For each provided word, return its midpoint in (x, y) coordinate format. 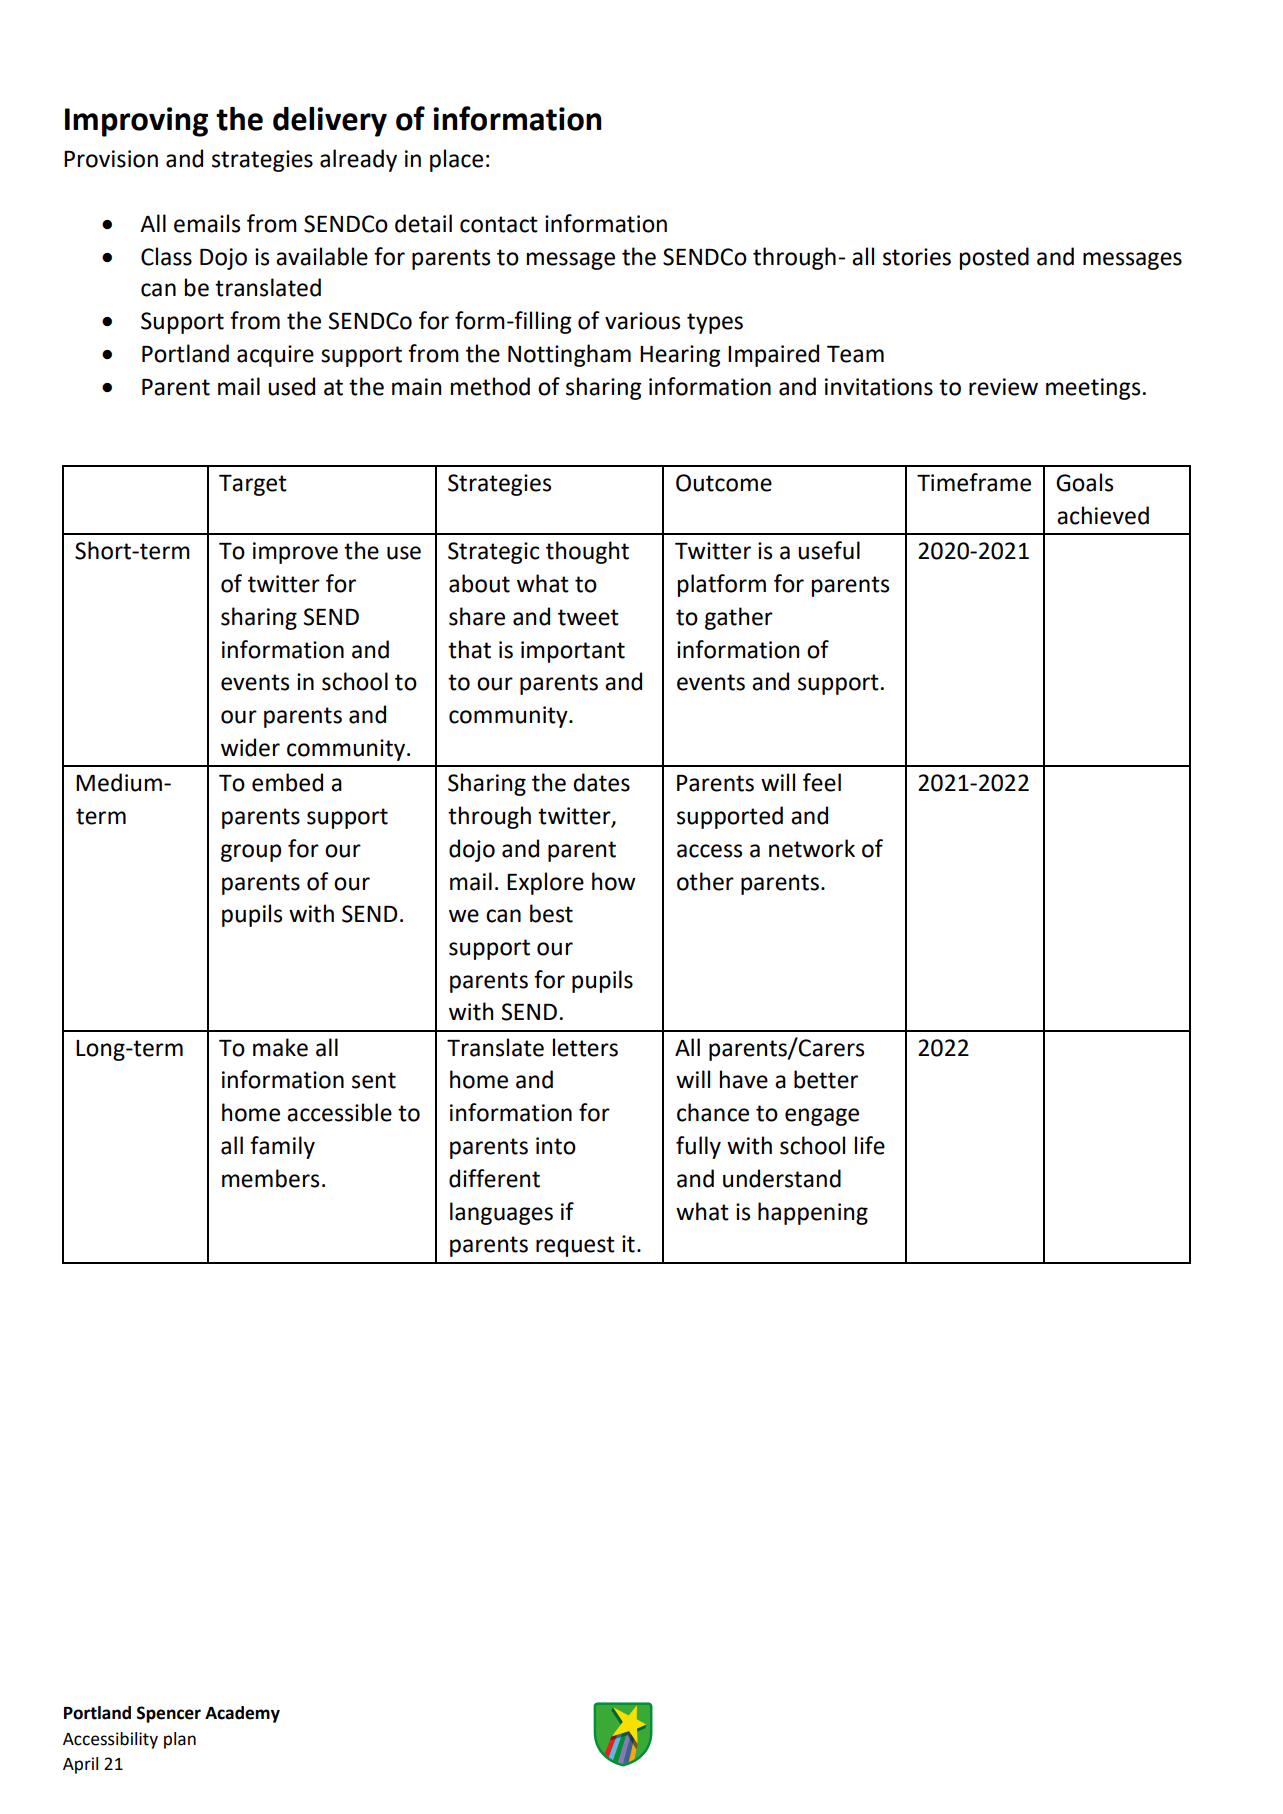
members (270, 1178)
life (870, 1145)
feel (822, 782)
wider (250, 747)
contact (499, 224)
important (573, 652)
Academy (242, 1714)
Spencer (169, 1714)
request (575, 1246)
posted (994, 258)
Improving (136, 122)
